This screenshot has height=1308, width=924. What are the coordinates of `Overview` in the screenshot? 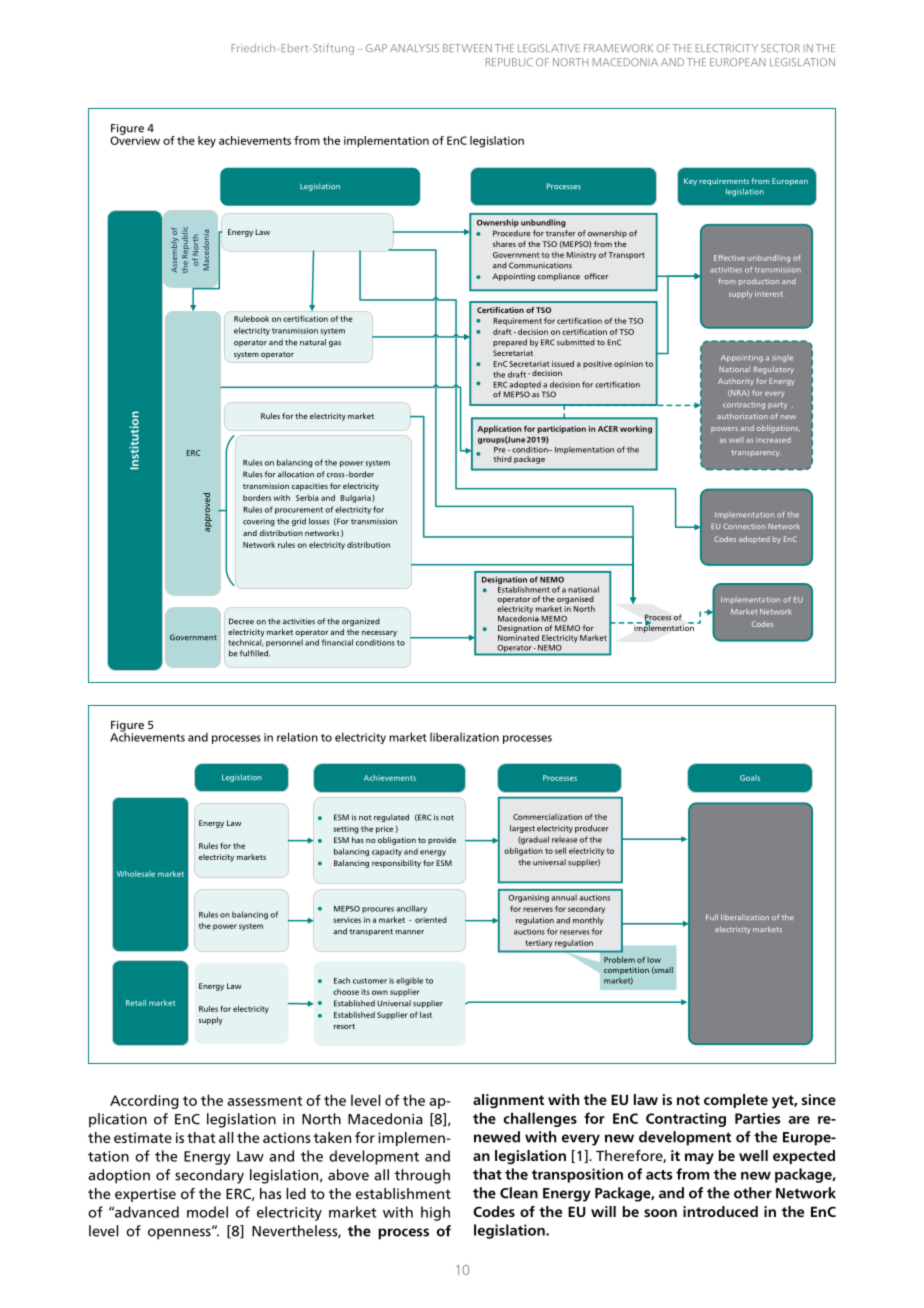 It's located at (135, 139).
